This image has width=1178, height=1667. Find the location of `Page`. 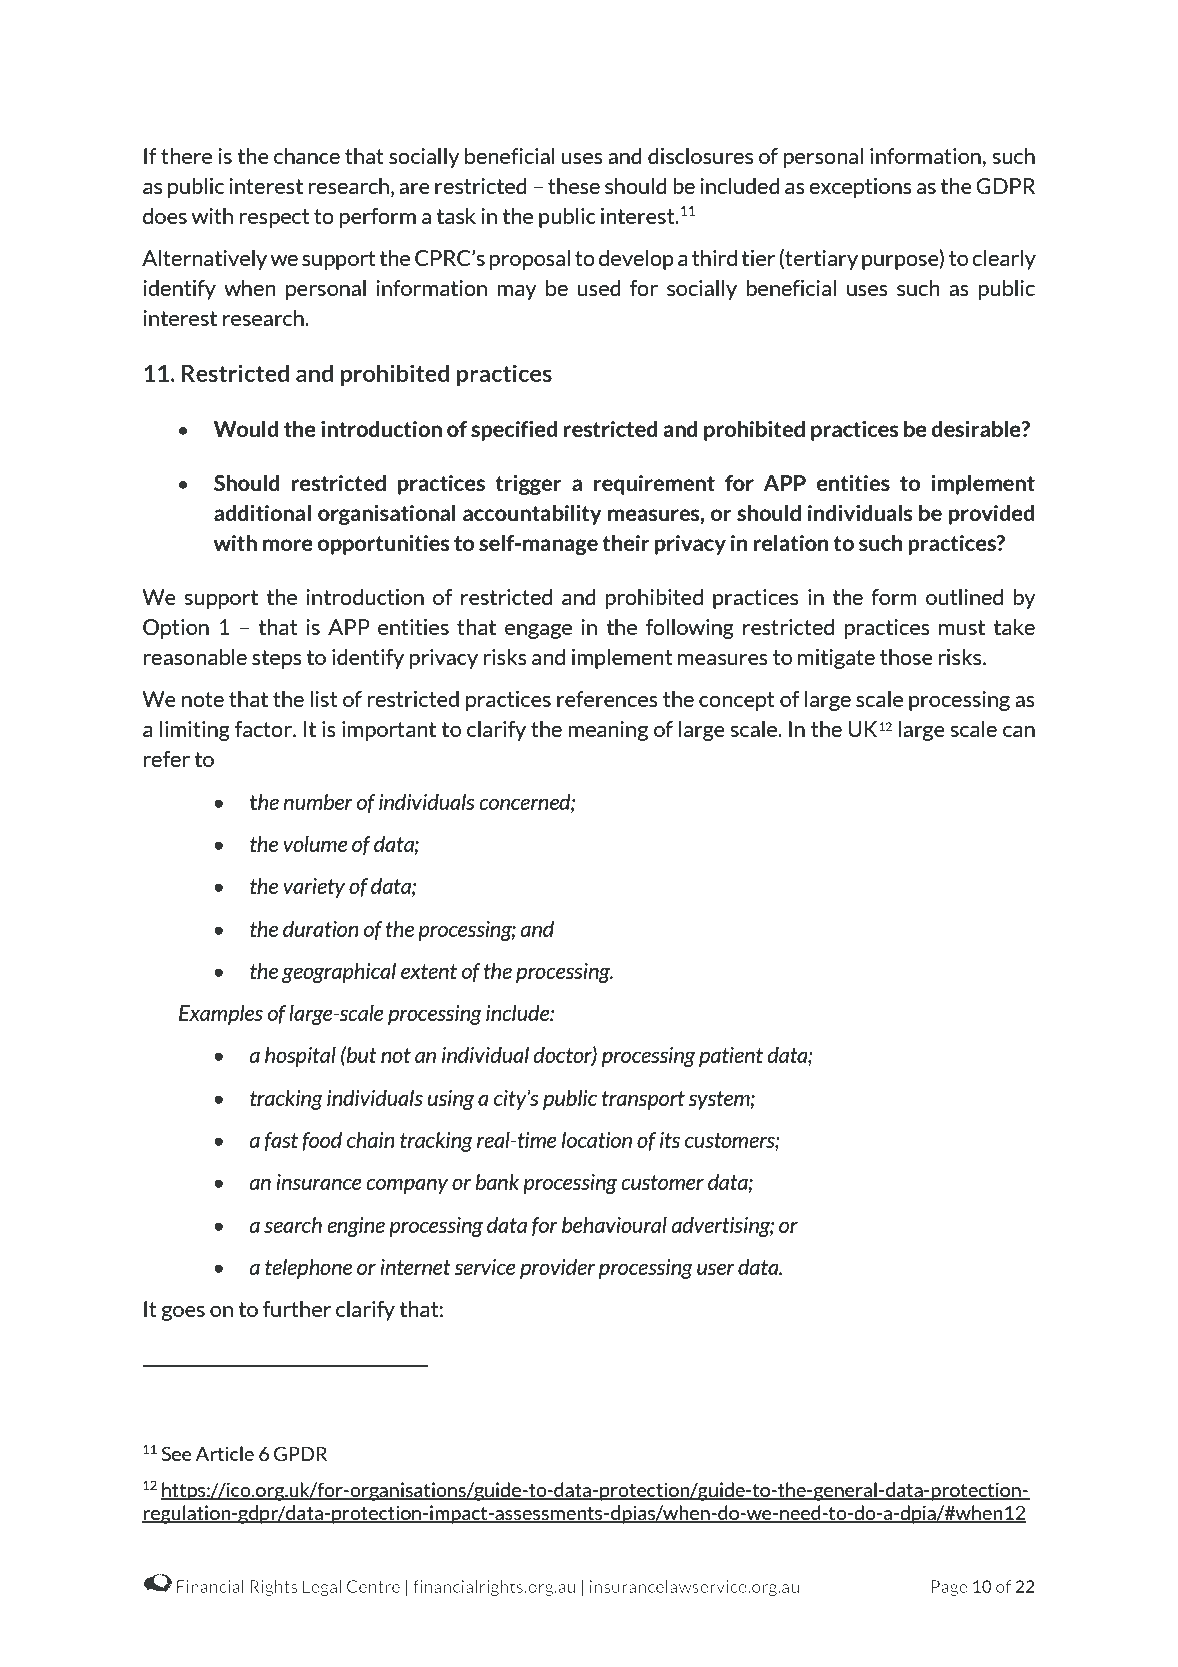

Page is located at coordinates (949, 1588).
